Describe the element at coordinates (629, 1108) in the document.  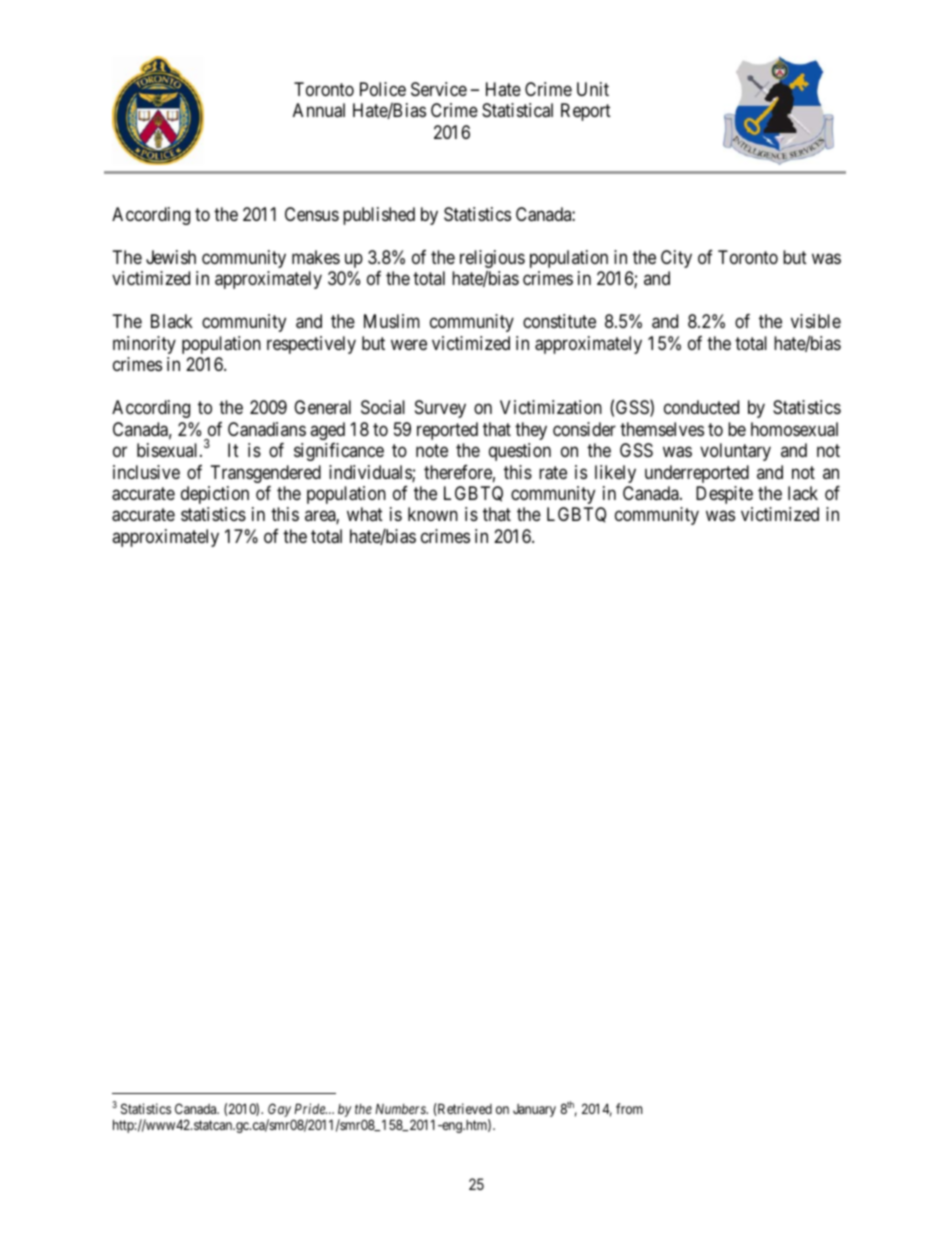
I see `from` at that location.
